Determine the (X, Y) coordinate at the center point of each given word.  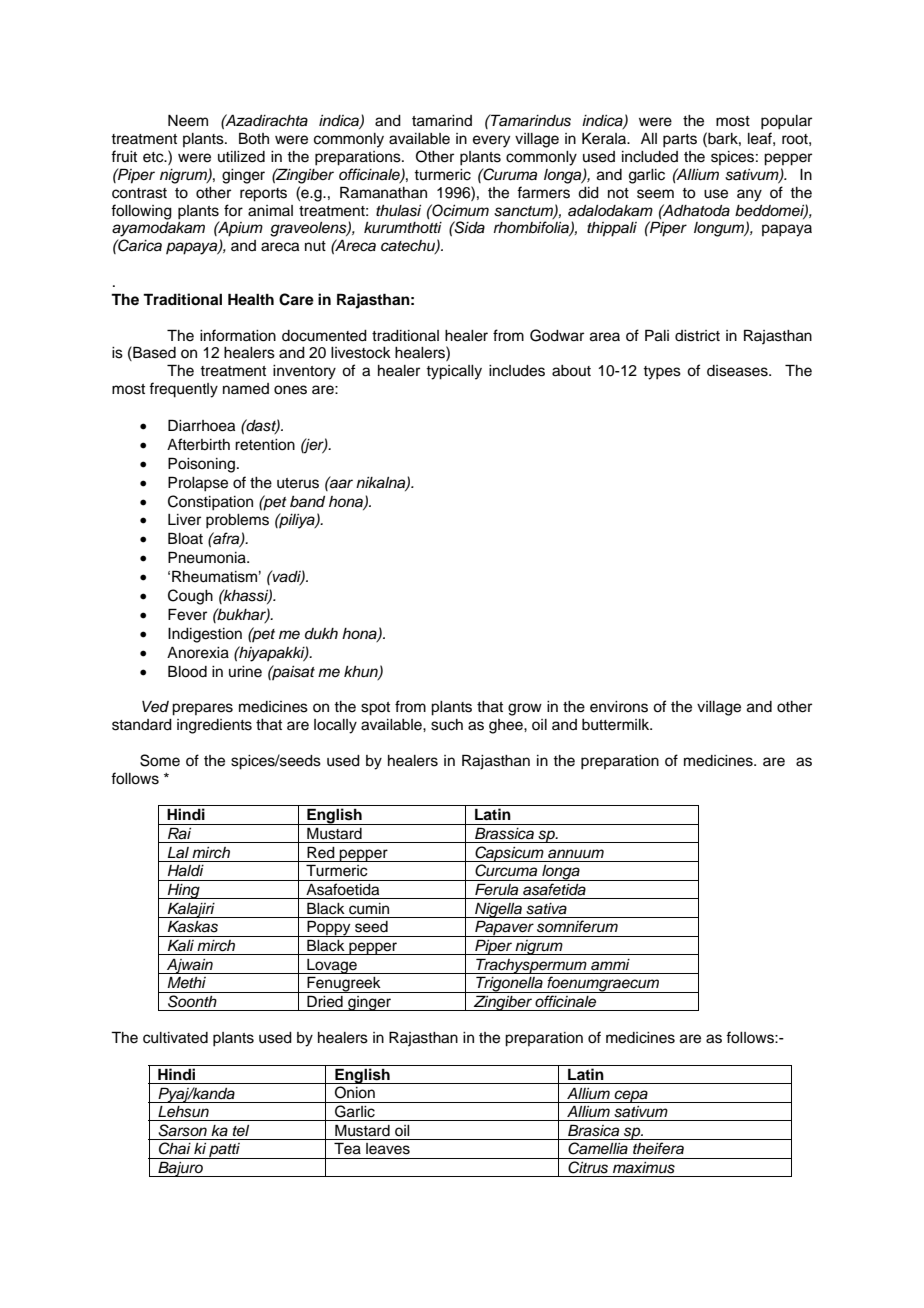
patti (224, 1151)
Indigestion (205, 635)
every (491, 141)
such (447, 725)
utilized (241, 157)
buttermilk (617, 725)
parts (680, 141)
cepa (631, 1096)
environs (619, 707)
